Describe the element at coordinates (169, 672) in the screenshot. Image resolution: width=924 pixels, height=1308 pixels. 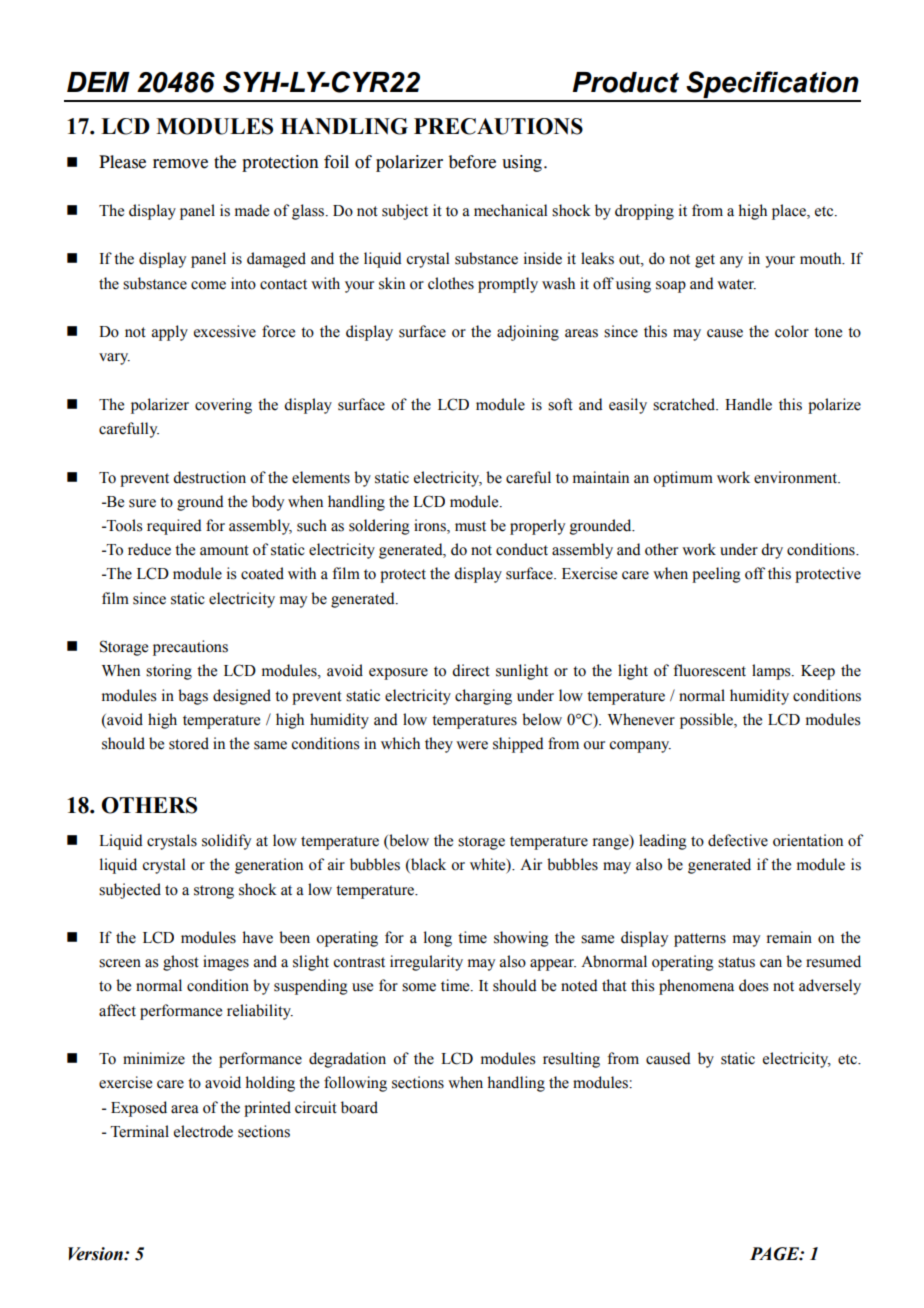
I see `storing` at that location.
